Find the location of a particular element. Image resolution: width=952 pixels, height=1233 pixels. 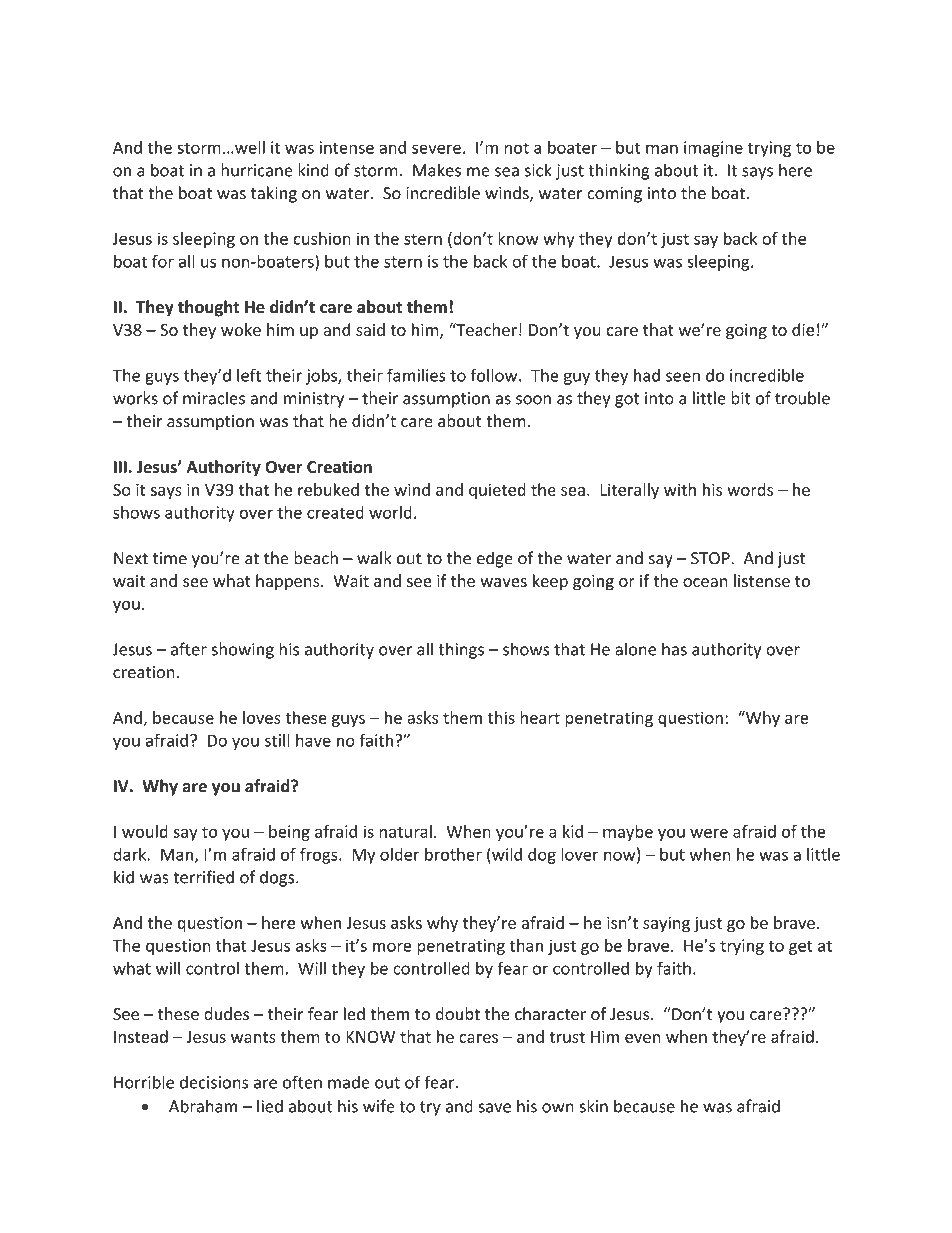

decisions is located at coordinates (214, 1082).
